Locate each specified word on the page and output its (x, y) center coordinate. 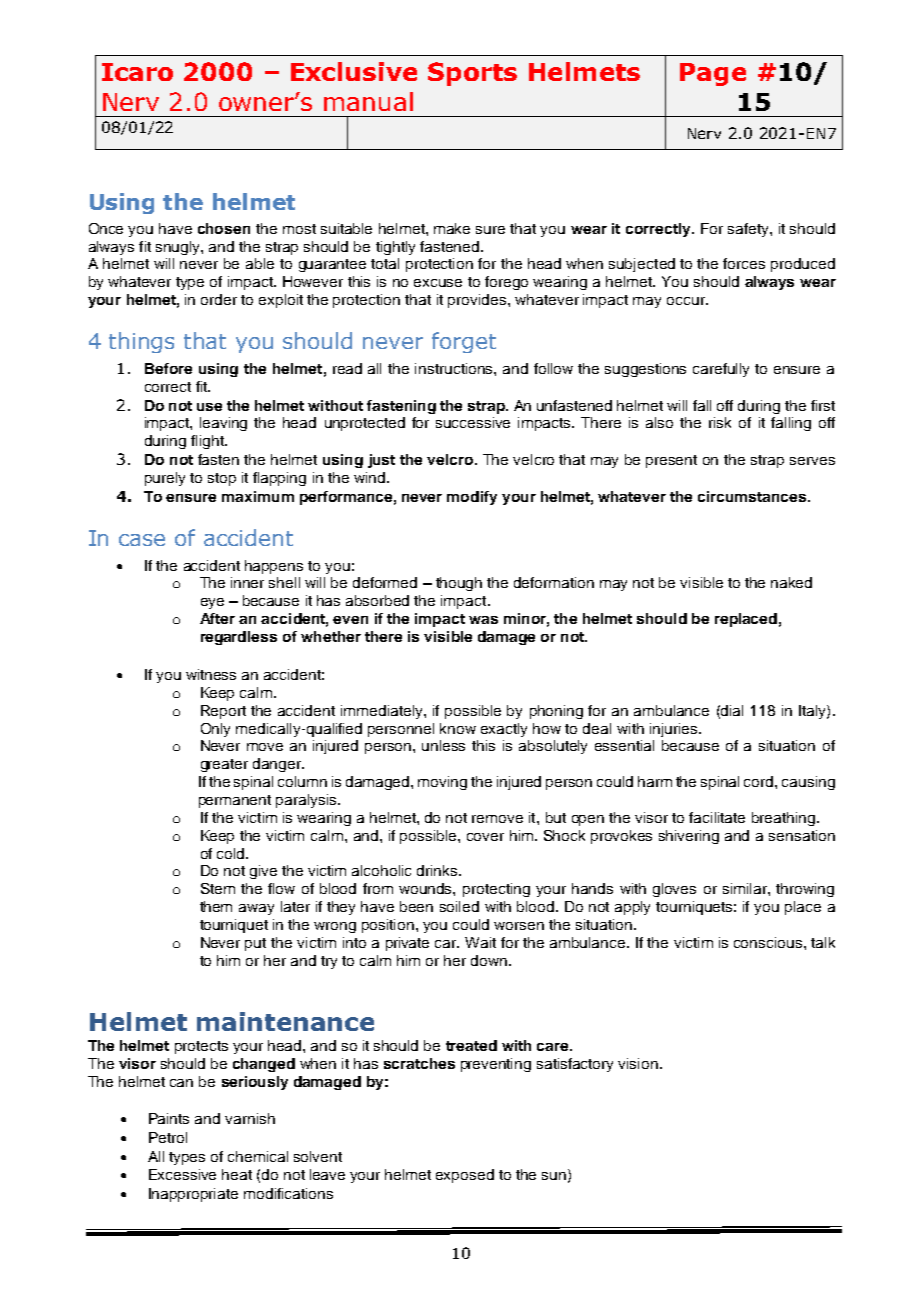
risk (720, 422)
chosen (224, 228)
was (483, 620)
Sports (472, 74)
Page (713, 74)
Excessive (182, 1174)
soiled (459, 906)
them (216, 906)
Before (168, 368)
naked (791, 582)
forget (464, 342)
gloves (674, 890)
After (217, 618)
